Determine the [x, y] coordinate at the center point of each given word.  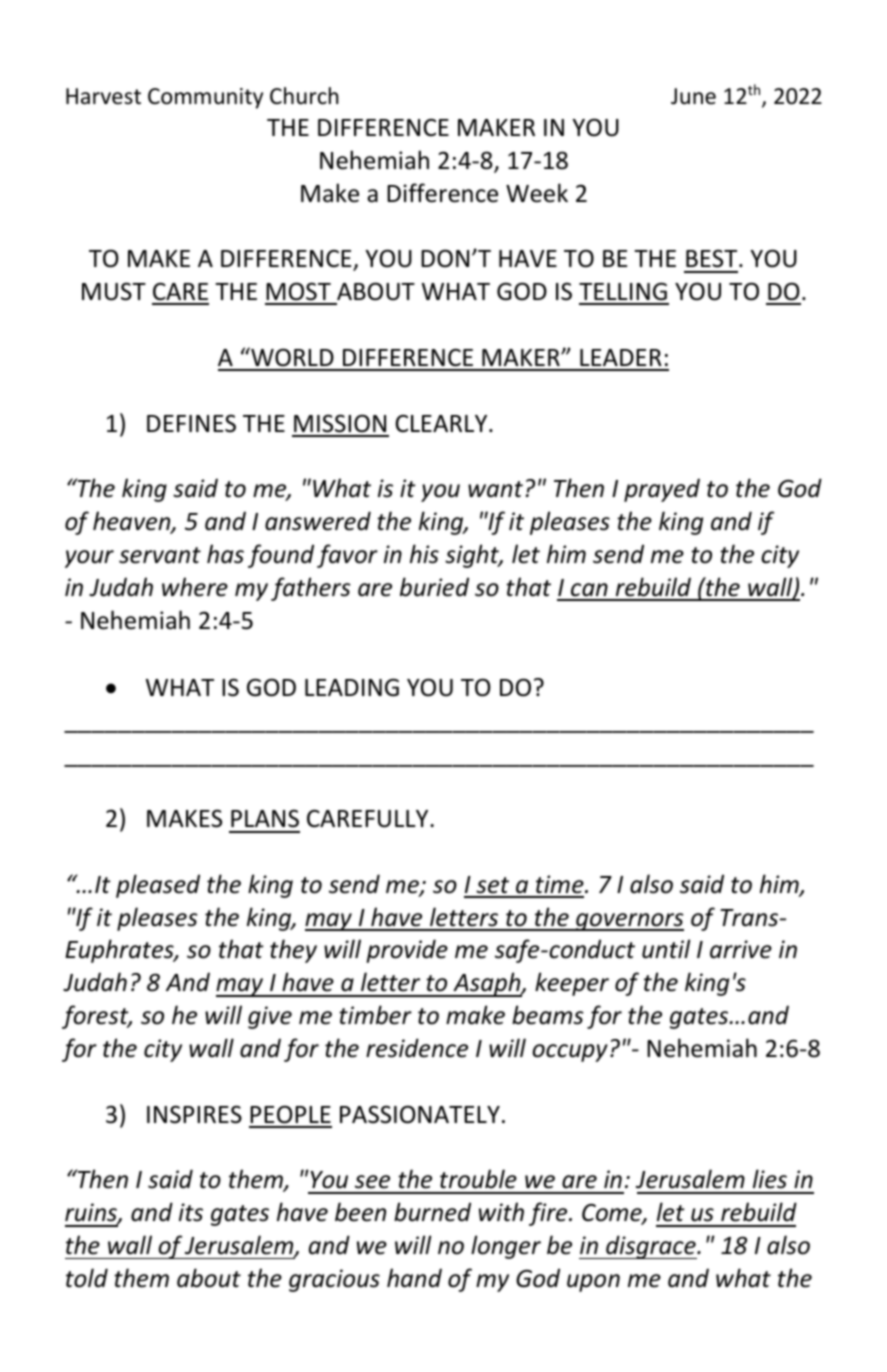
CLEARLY [442, 423]
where [195, 587]
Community [205, 98]
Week [537, 193]
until [666, 949]
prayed [662, 490]
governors [629, 922]
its [191, 1212]
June [693, 96]
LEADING [352, 687]
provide [407, 951]
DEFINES [191, 423]
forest [96, 1017]
